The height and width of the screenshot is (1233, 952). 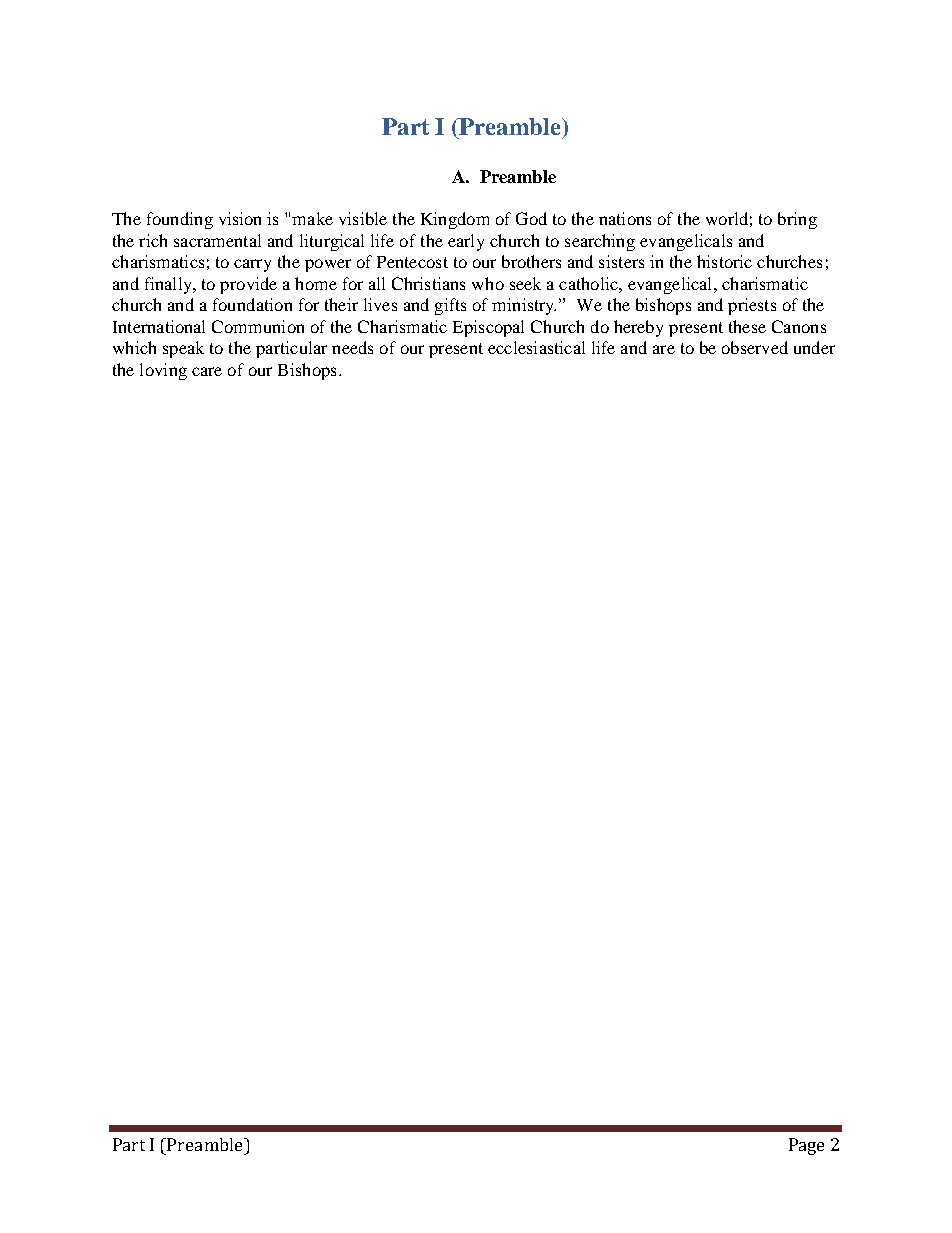 What do you see at coordinates (724, 261) in the screenshot?
I see `historic` at bounding box center [724, 261].
